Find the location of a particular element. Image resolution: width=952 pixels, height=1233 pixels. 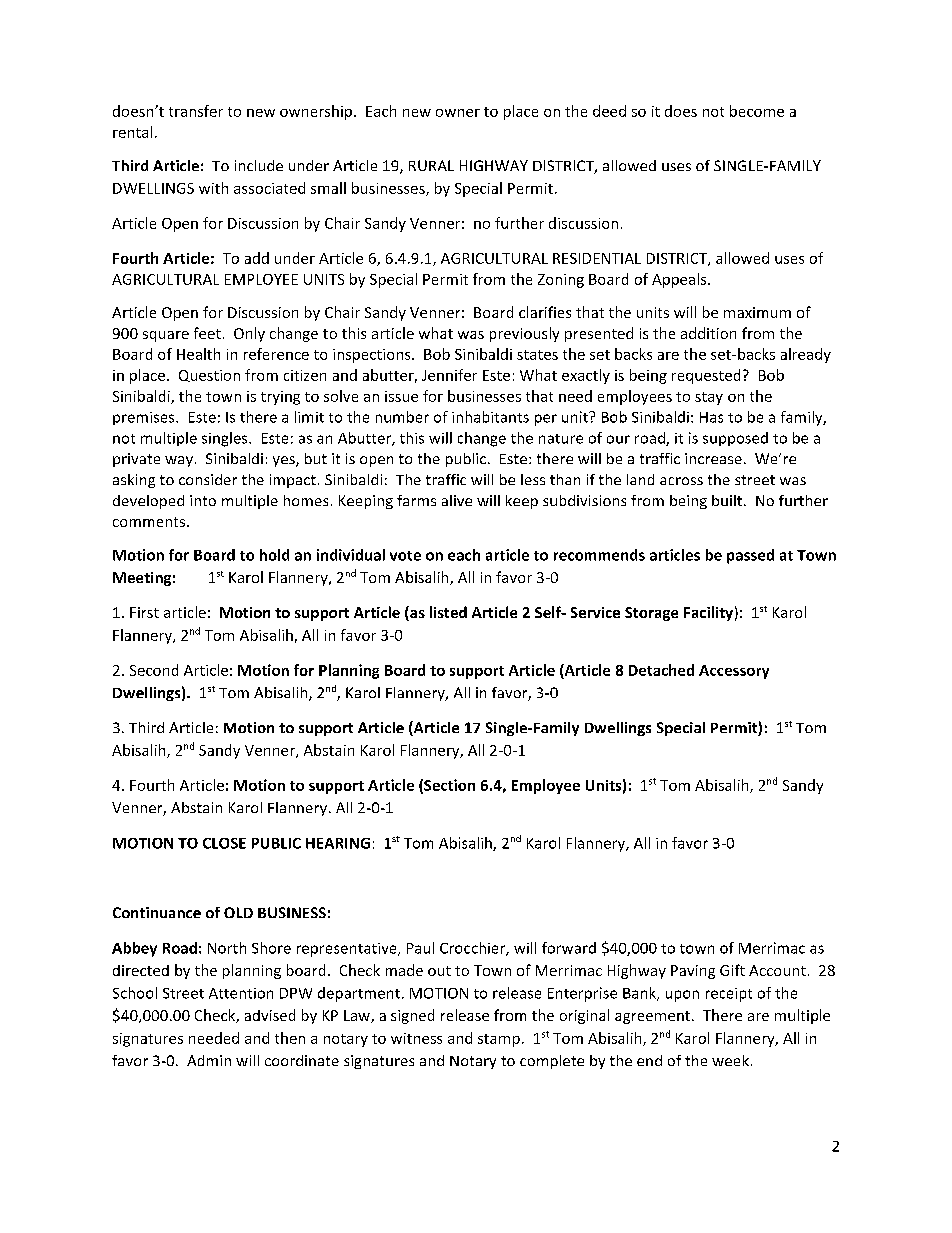

week is located at coordinates (730, 1060).
